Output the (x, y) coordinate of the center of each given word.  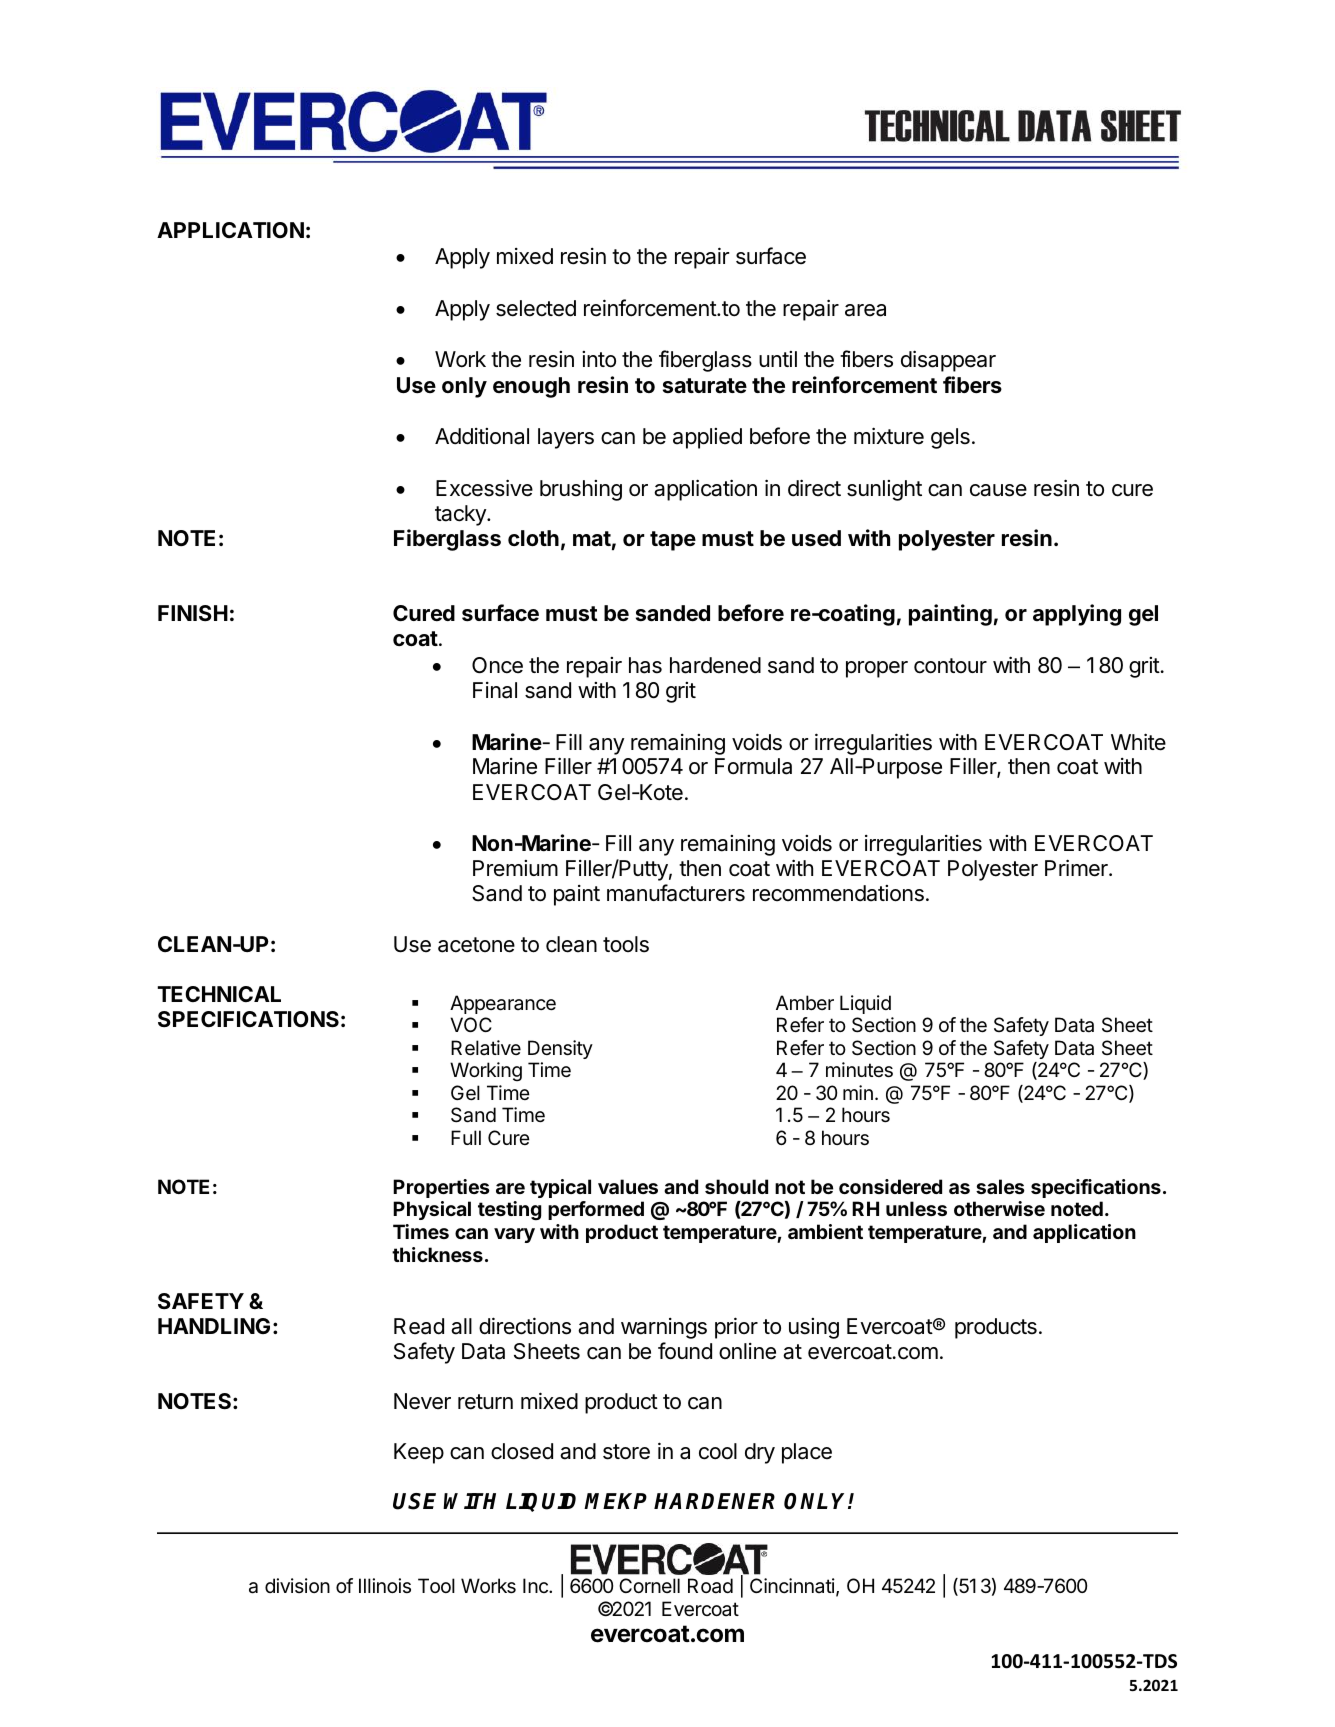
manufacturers (676, 893)
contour (950, 666)
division (297, 1585)
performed (596, 1210)
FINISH (193, 613)
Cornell (649, 1585)
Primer (1077, 868)
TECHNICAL (219, 994)
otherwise (999, 1208)
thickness (437, 1254)
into (599, 359)
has (645, 665)
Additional (482, 436)
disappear (948, 361)
